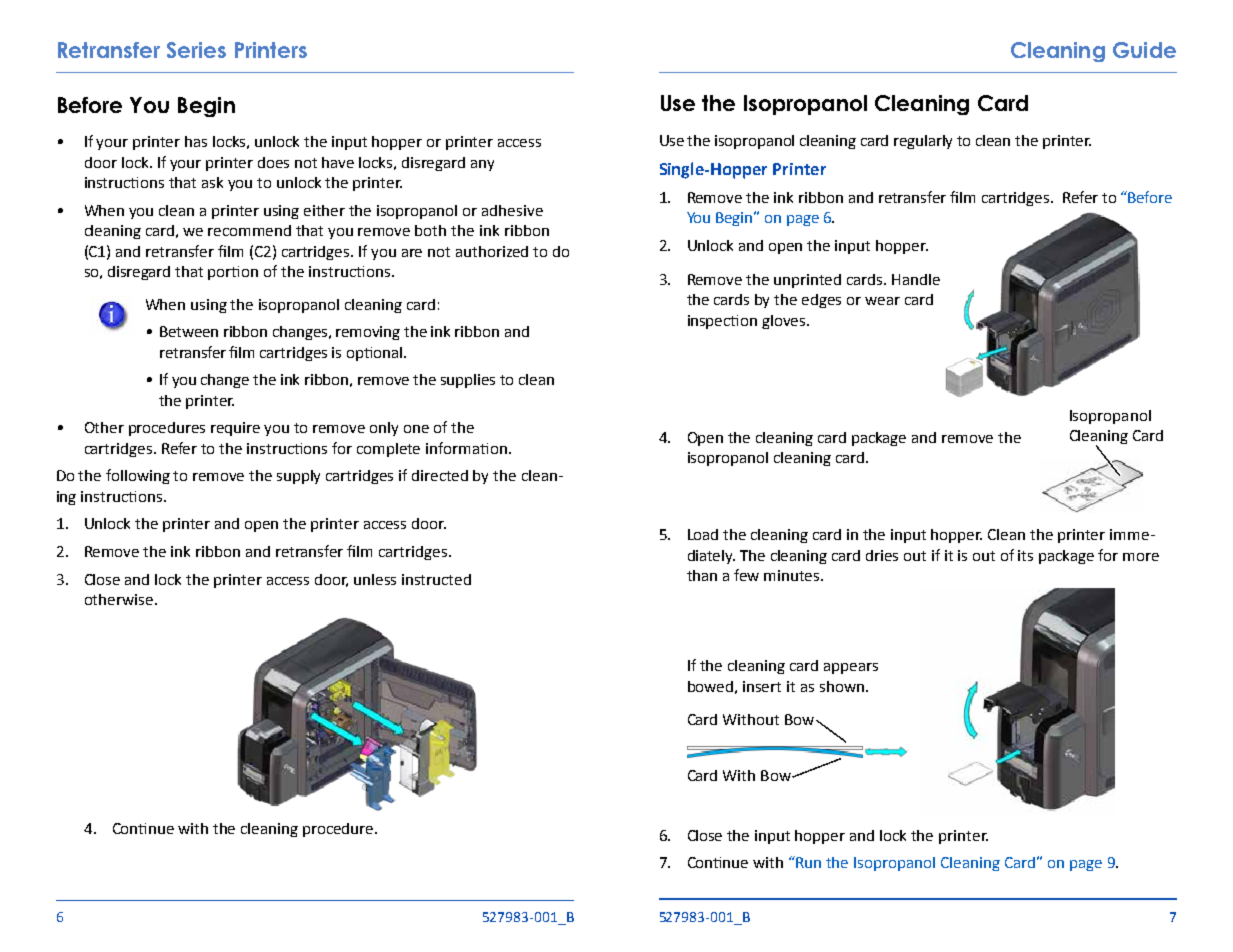 This page has height=952, width=1233. I want to click on supply, so click(298, 477).
